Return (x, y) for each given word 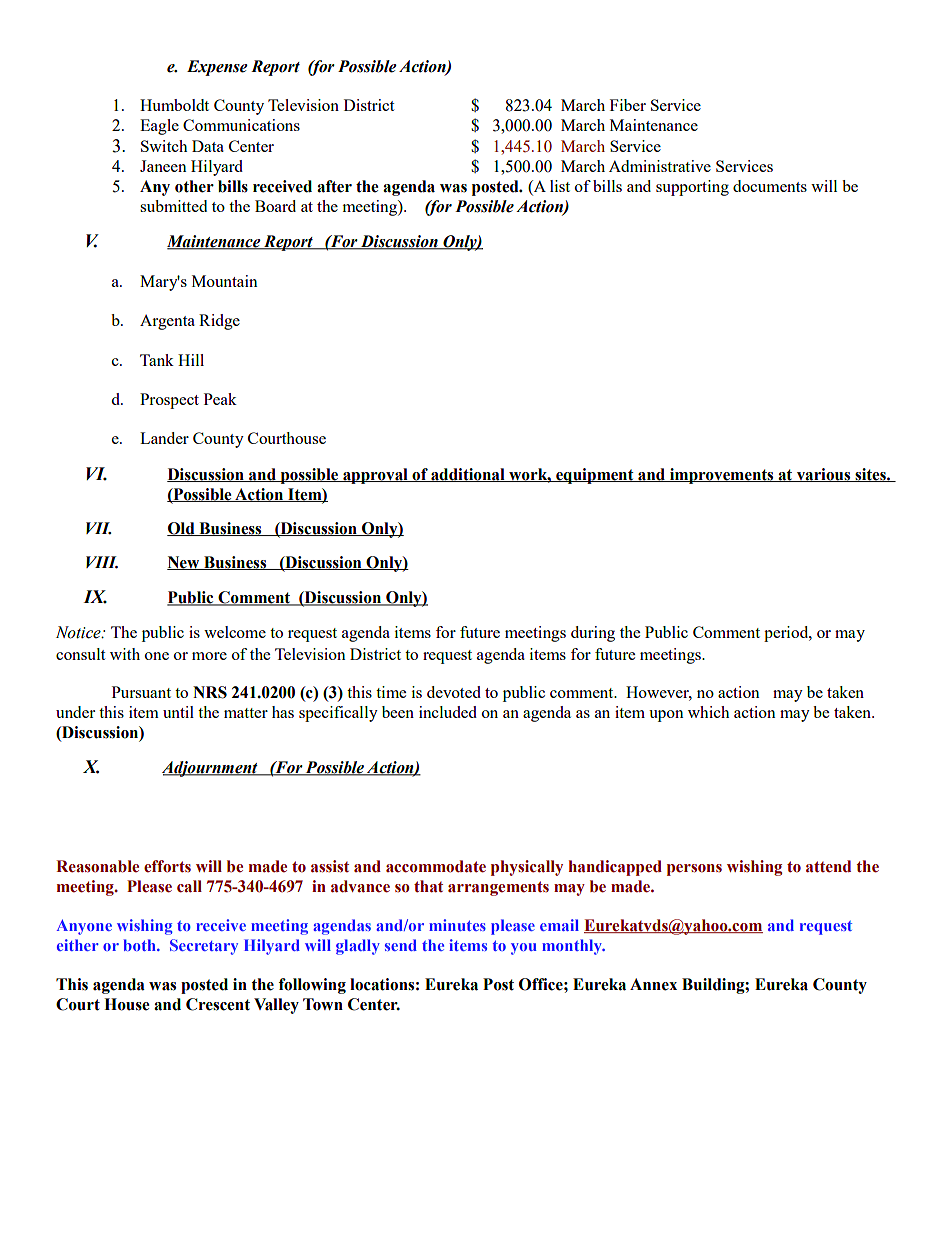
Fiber (628, 105)
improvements (722, 476)
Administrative (660, 166)
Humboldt (174, 105)
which (708, 712)
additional (468, 475)
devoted (454, 692)
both (141, 945)
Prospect (169, 401)
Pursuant (141, 692)
